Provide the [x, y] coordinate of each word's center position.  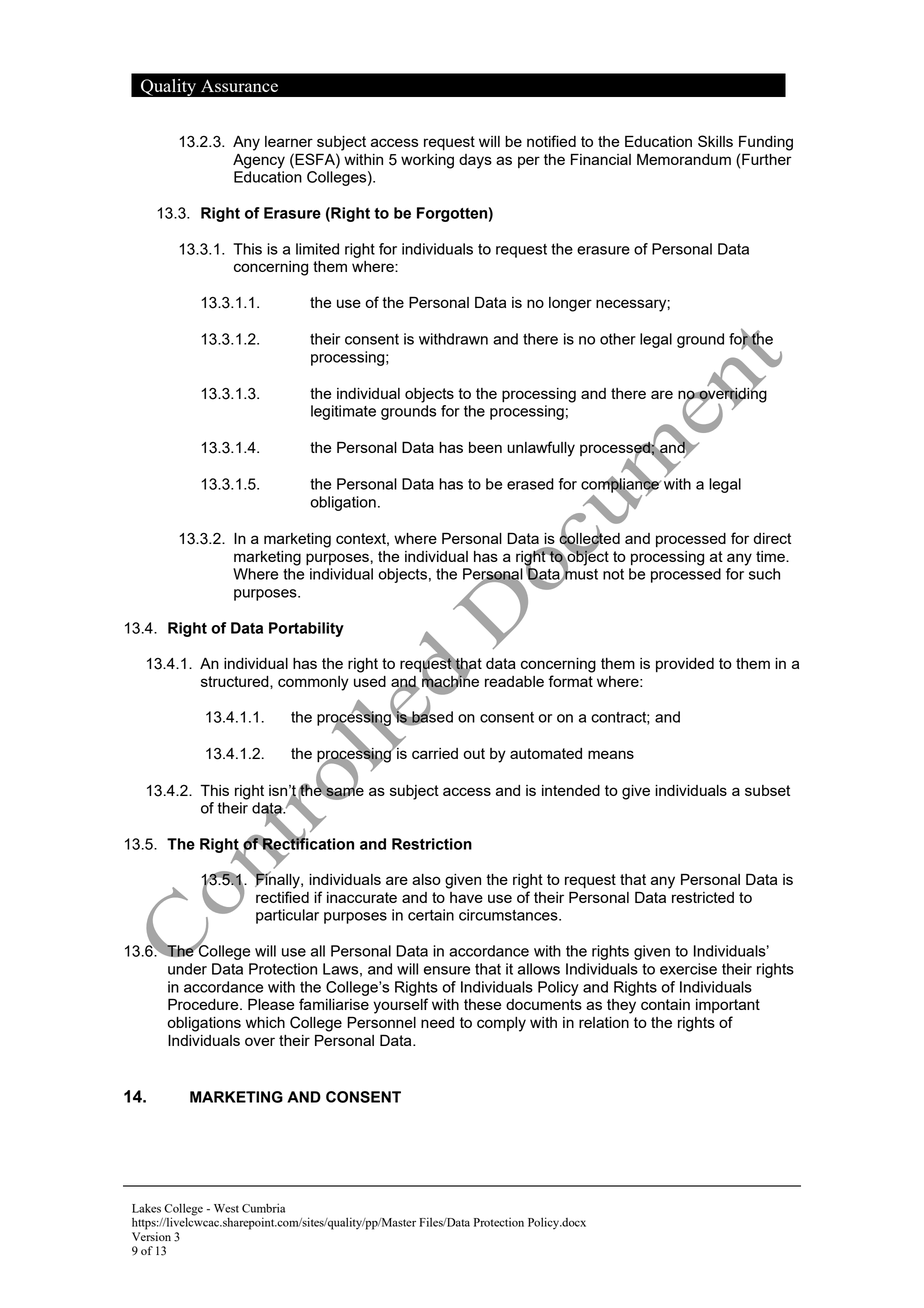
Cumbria [263, 1208]
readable [514, 681]
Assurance [239, 85]
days [475, 161]
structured [236, 681]
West [226, 1208]
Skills [715, 141]
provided [685, 665]
